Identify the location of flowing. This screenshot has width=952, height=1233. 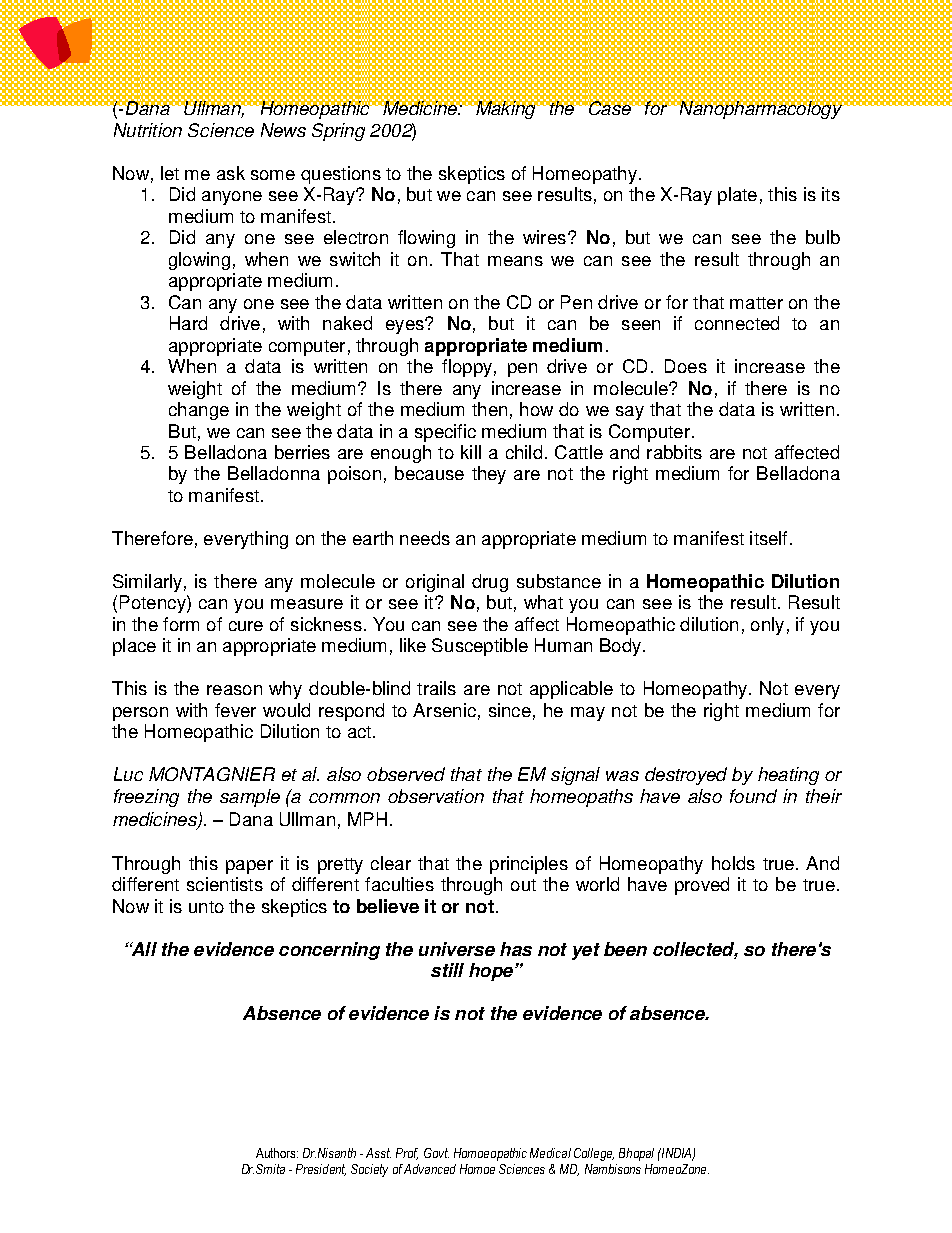
(426, 239).
